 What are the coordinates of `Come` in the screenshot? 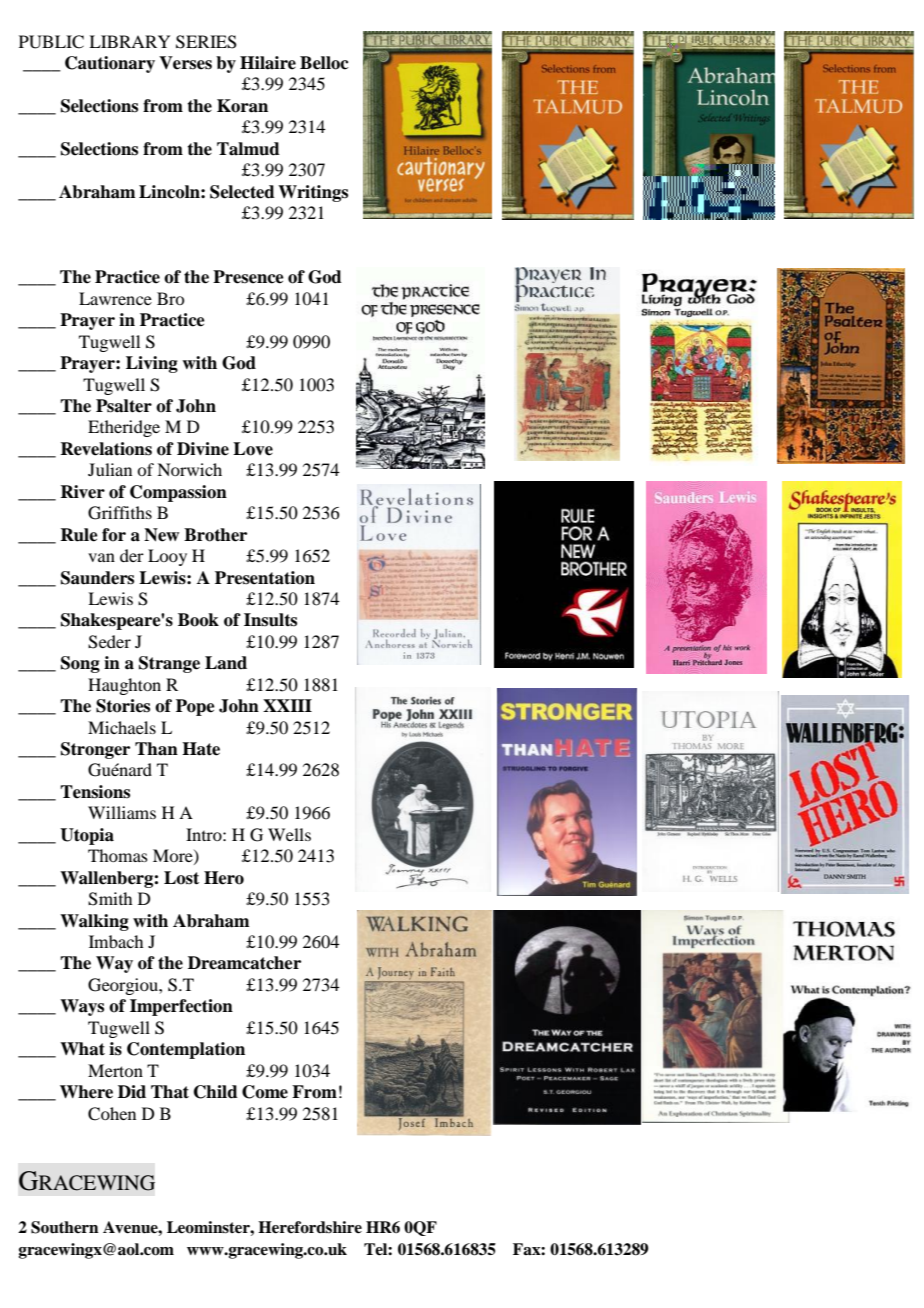 It's located at (265, 1092).
